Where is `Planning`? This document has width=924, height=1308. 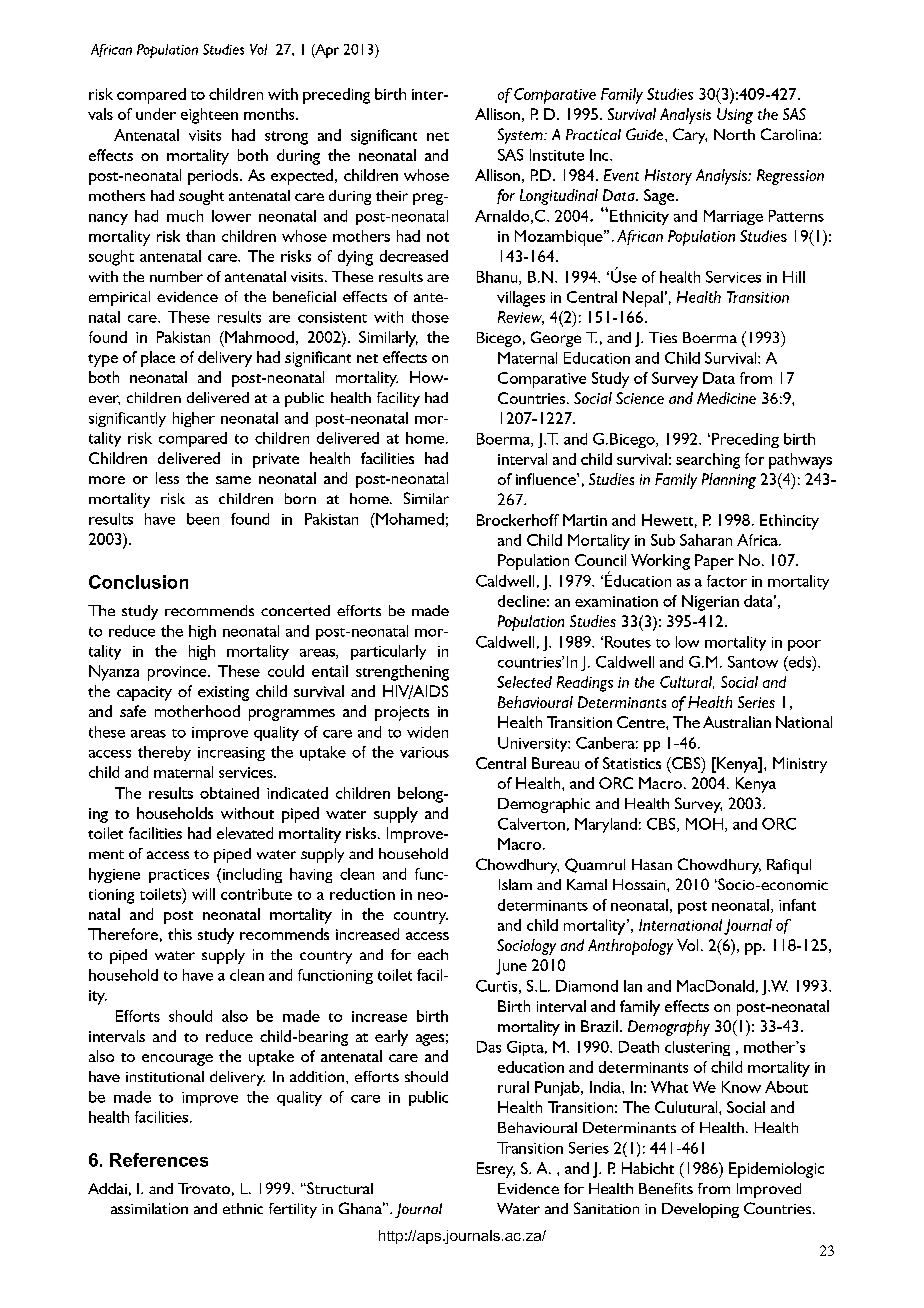 Planning is located at coordinates (729, 481).
